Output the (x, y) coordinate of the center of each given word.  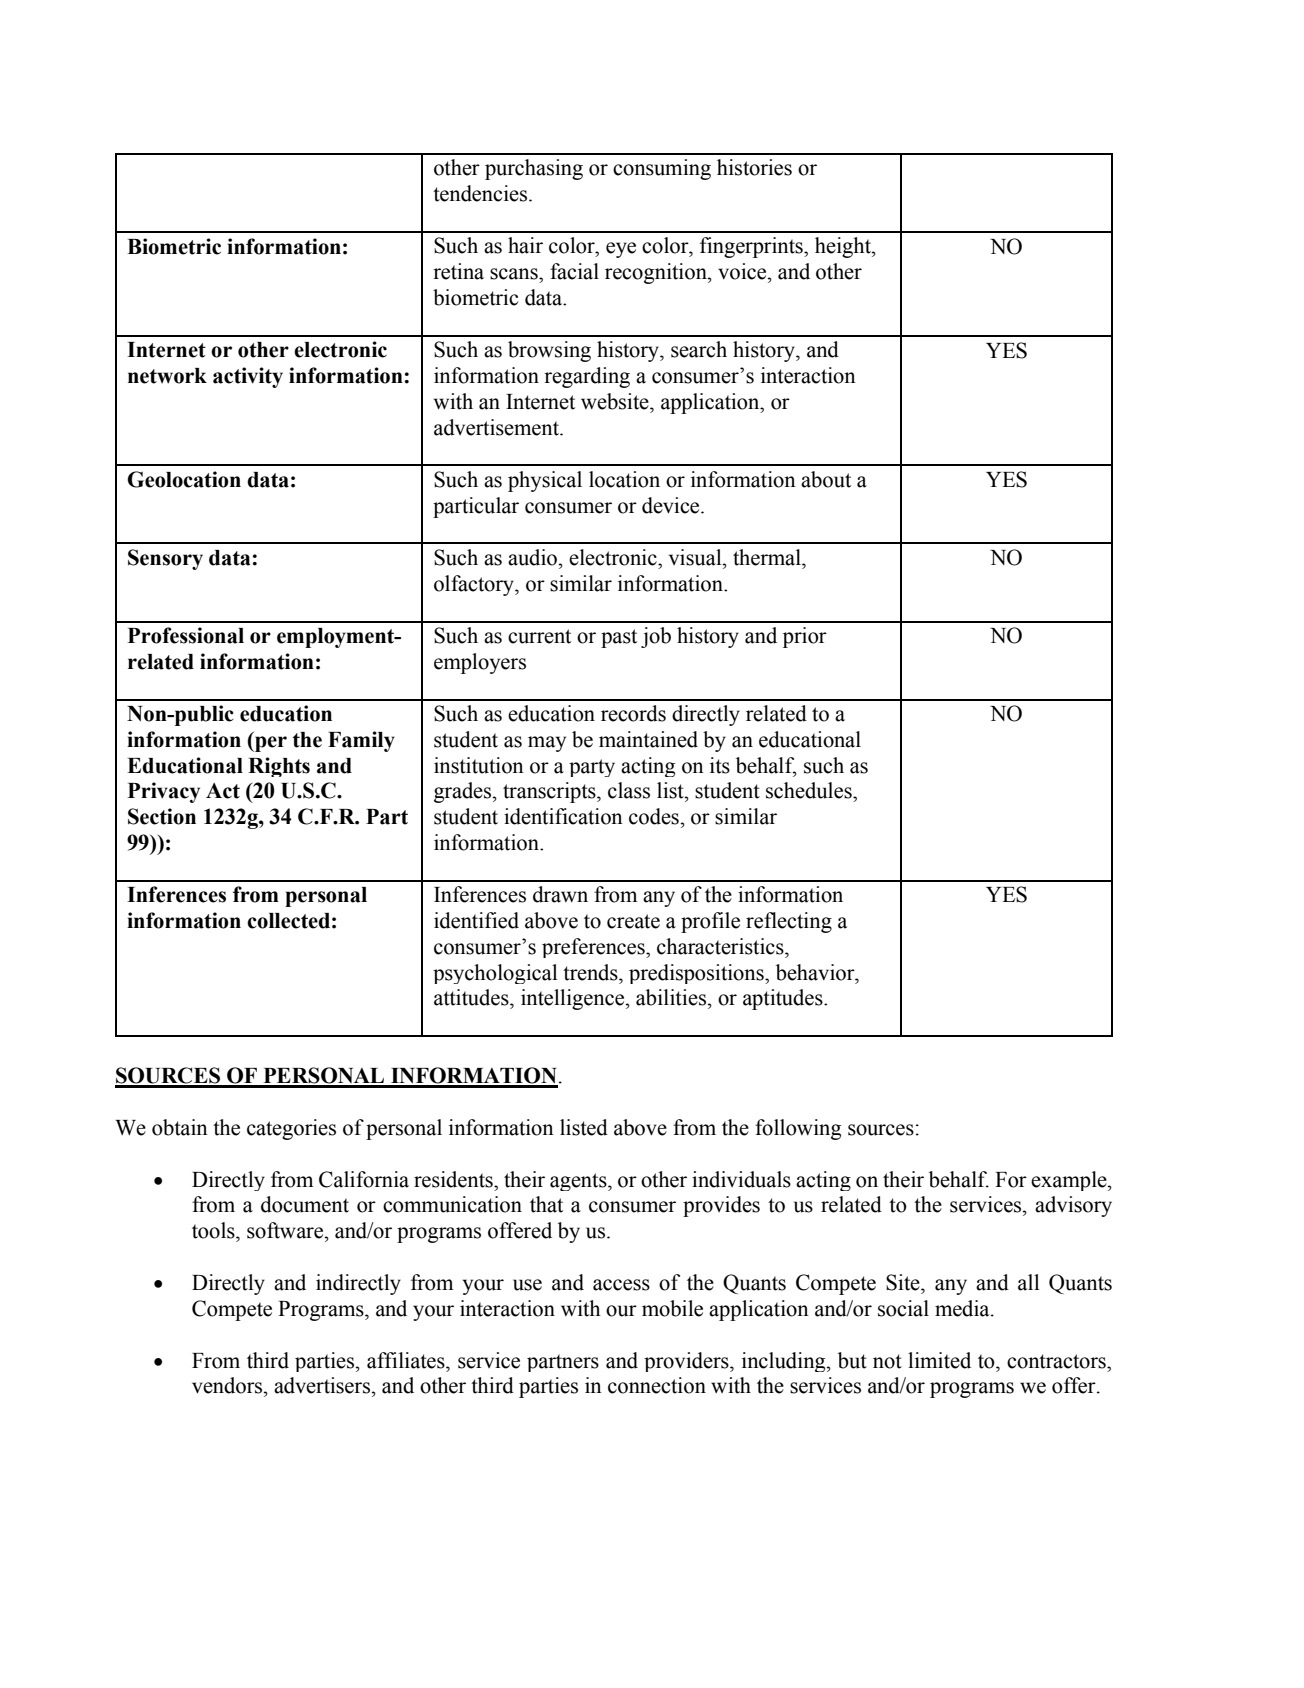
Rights (279, 767)
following (798, 1129)
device (672, 505)
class (629, 790)
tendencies (481, 193)
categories (291, 1129)
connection (657, 1385)
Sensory (165, 559)
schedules (810, 790)
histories (754, 167)
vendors (228, 1385)
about (826, 479)
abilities (672, 997)
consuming (662, 169)
